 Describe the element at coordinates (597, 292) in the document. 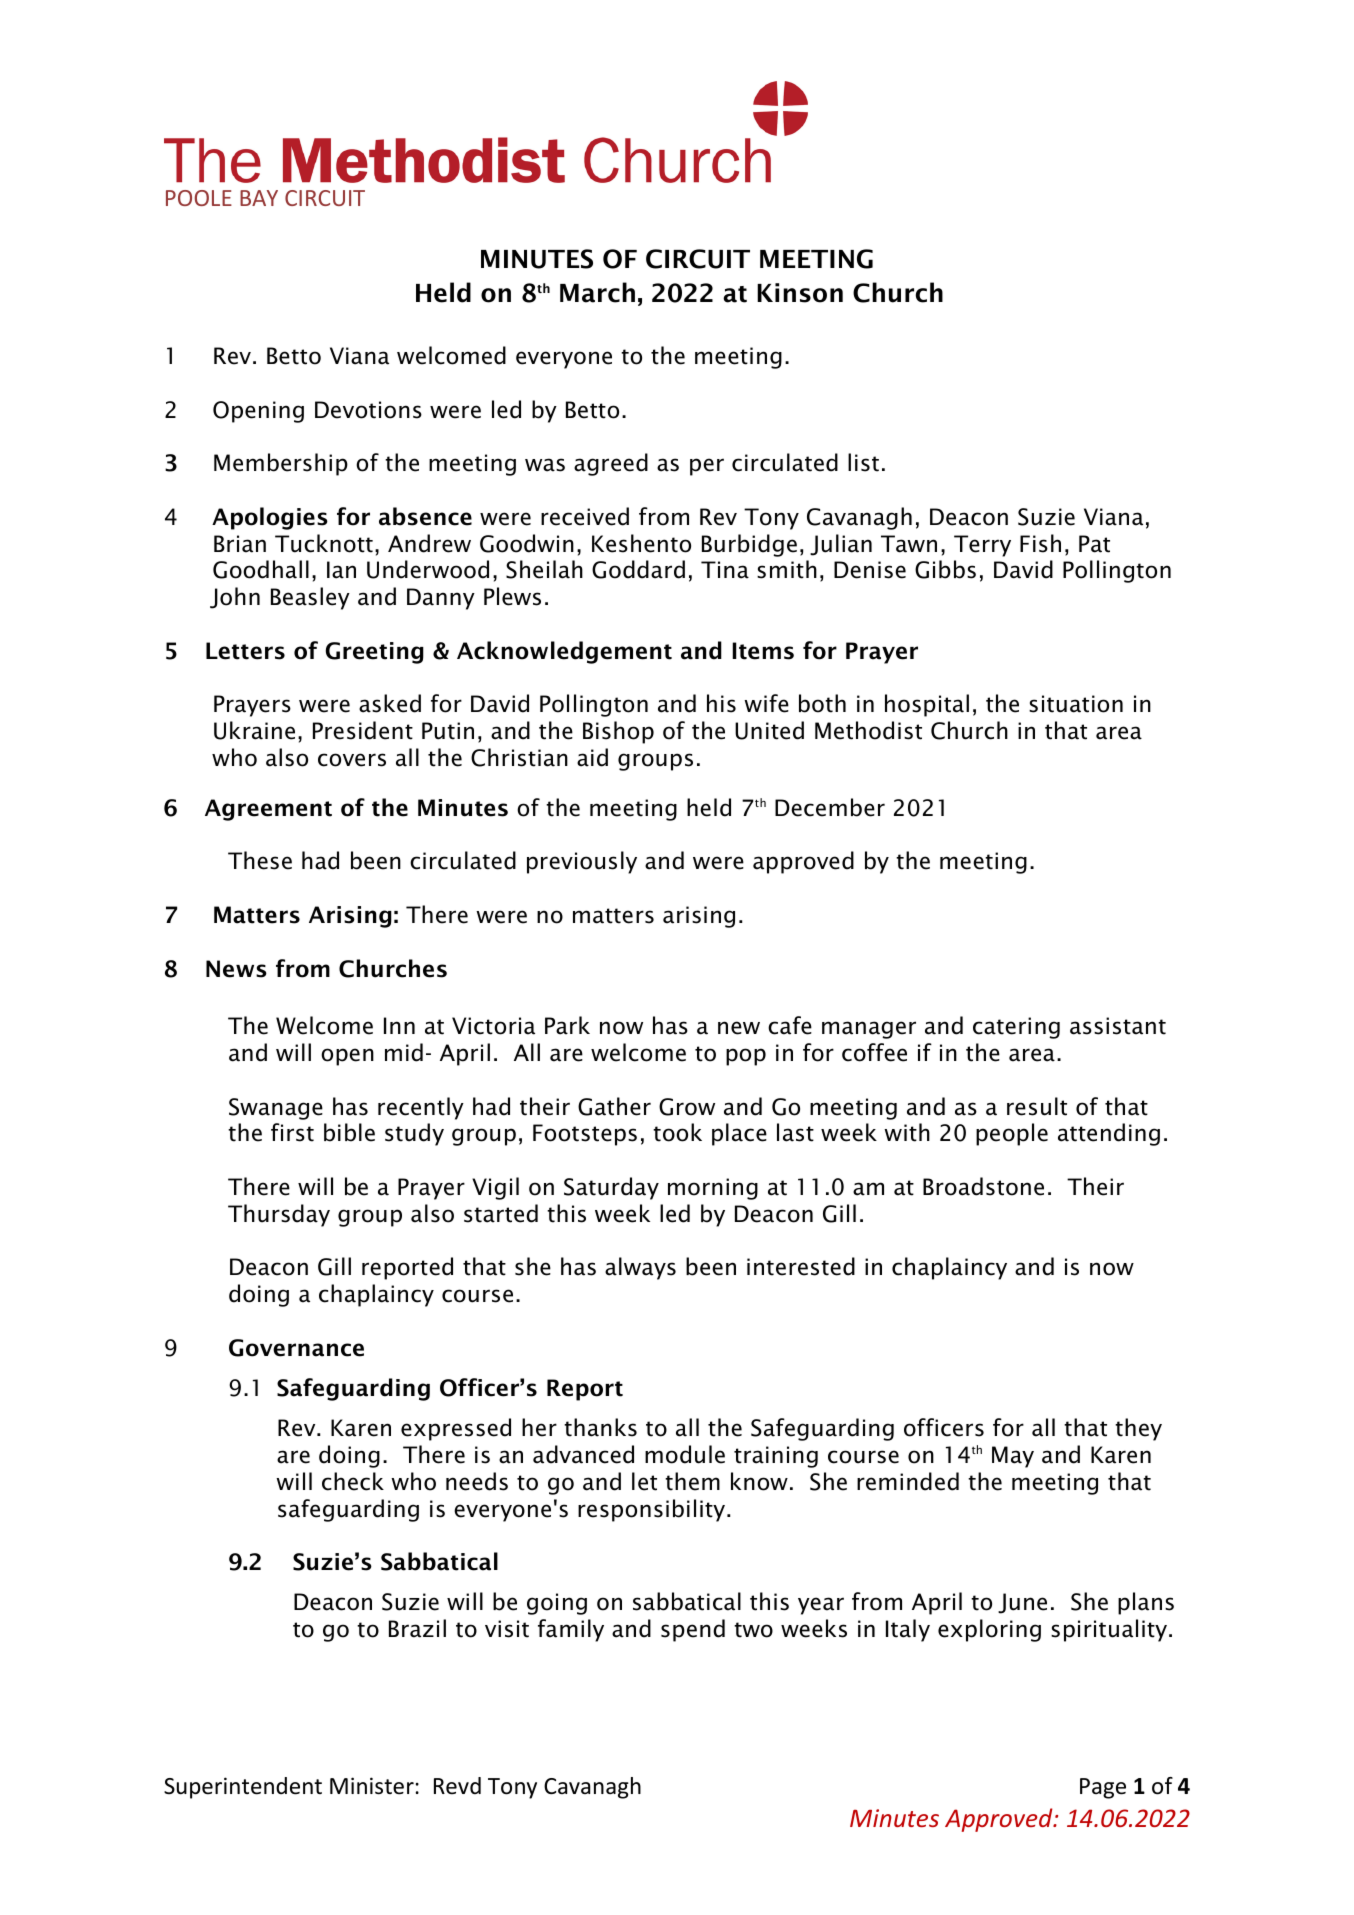

I see `March` at that location.
